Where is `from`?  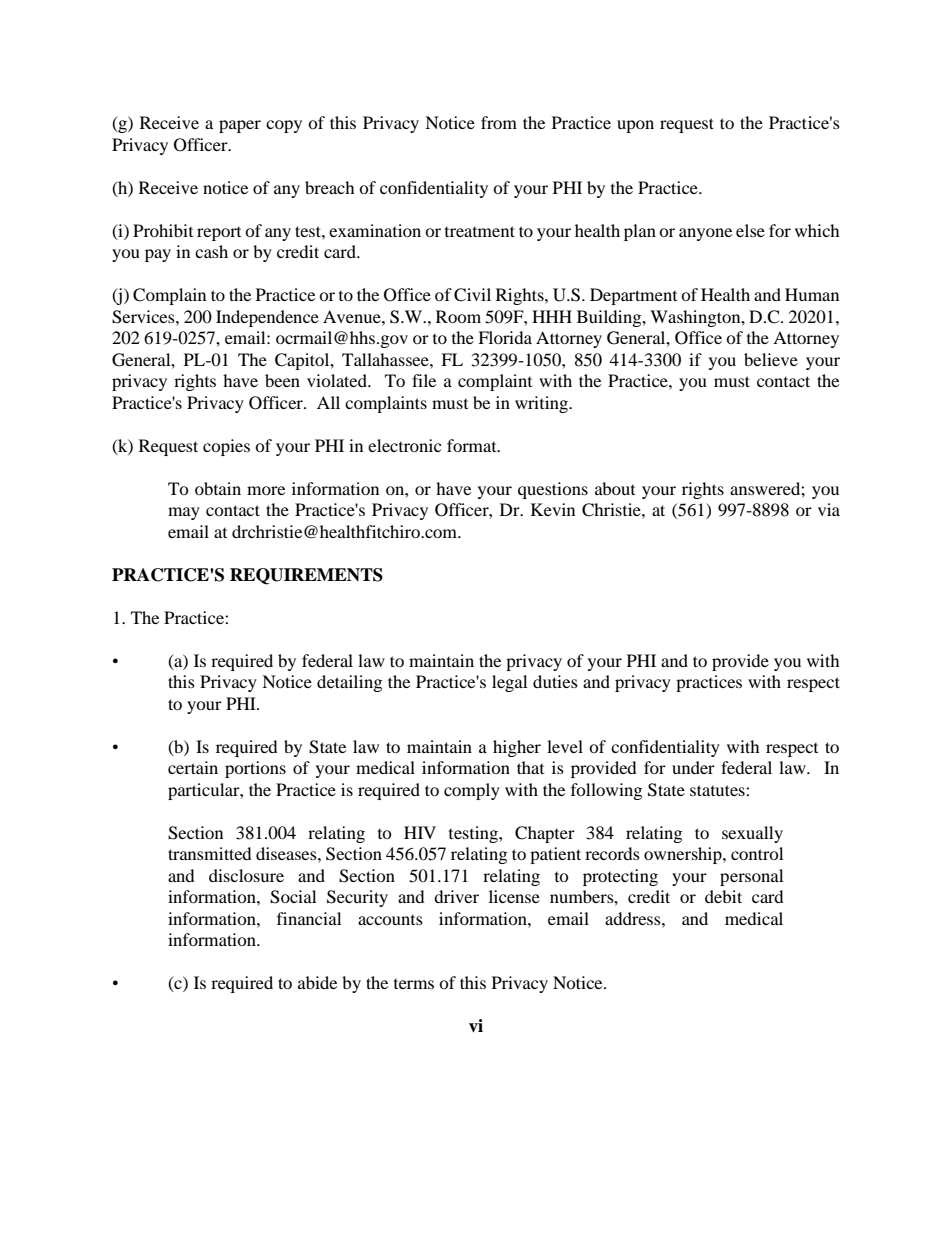
from is located at coordinates (499, 122).
